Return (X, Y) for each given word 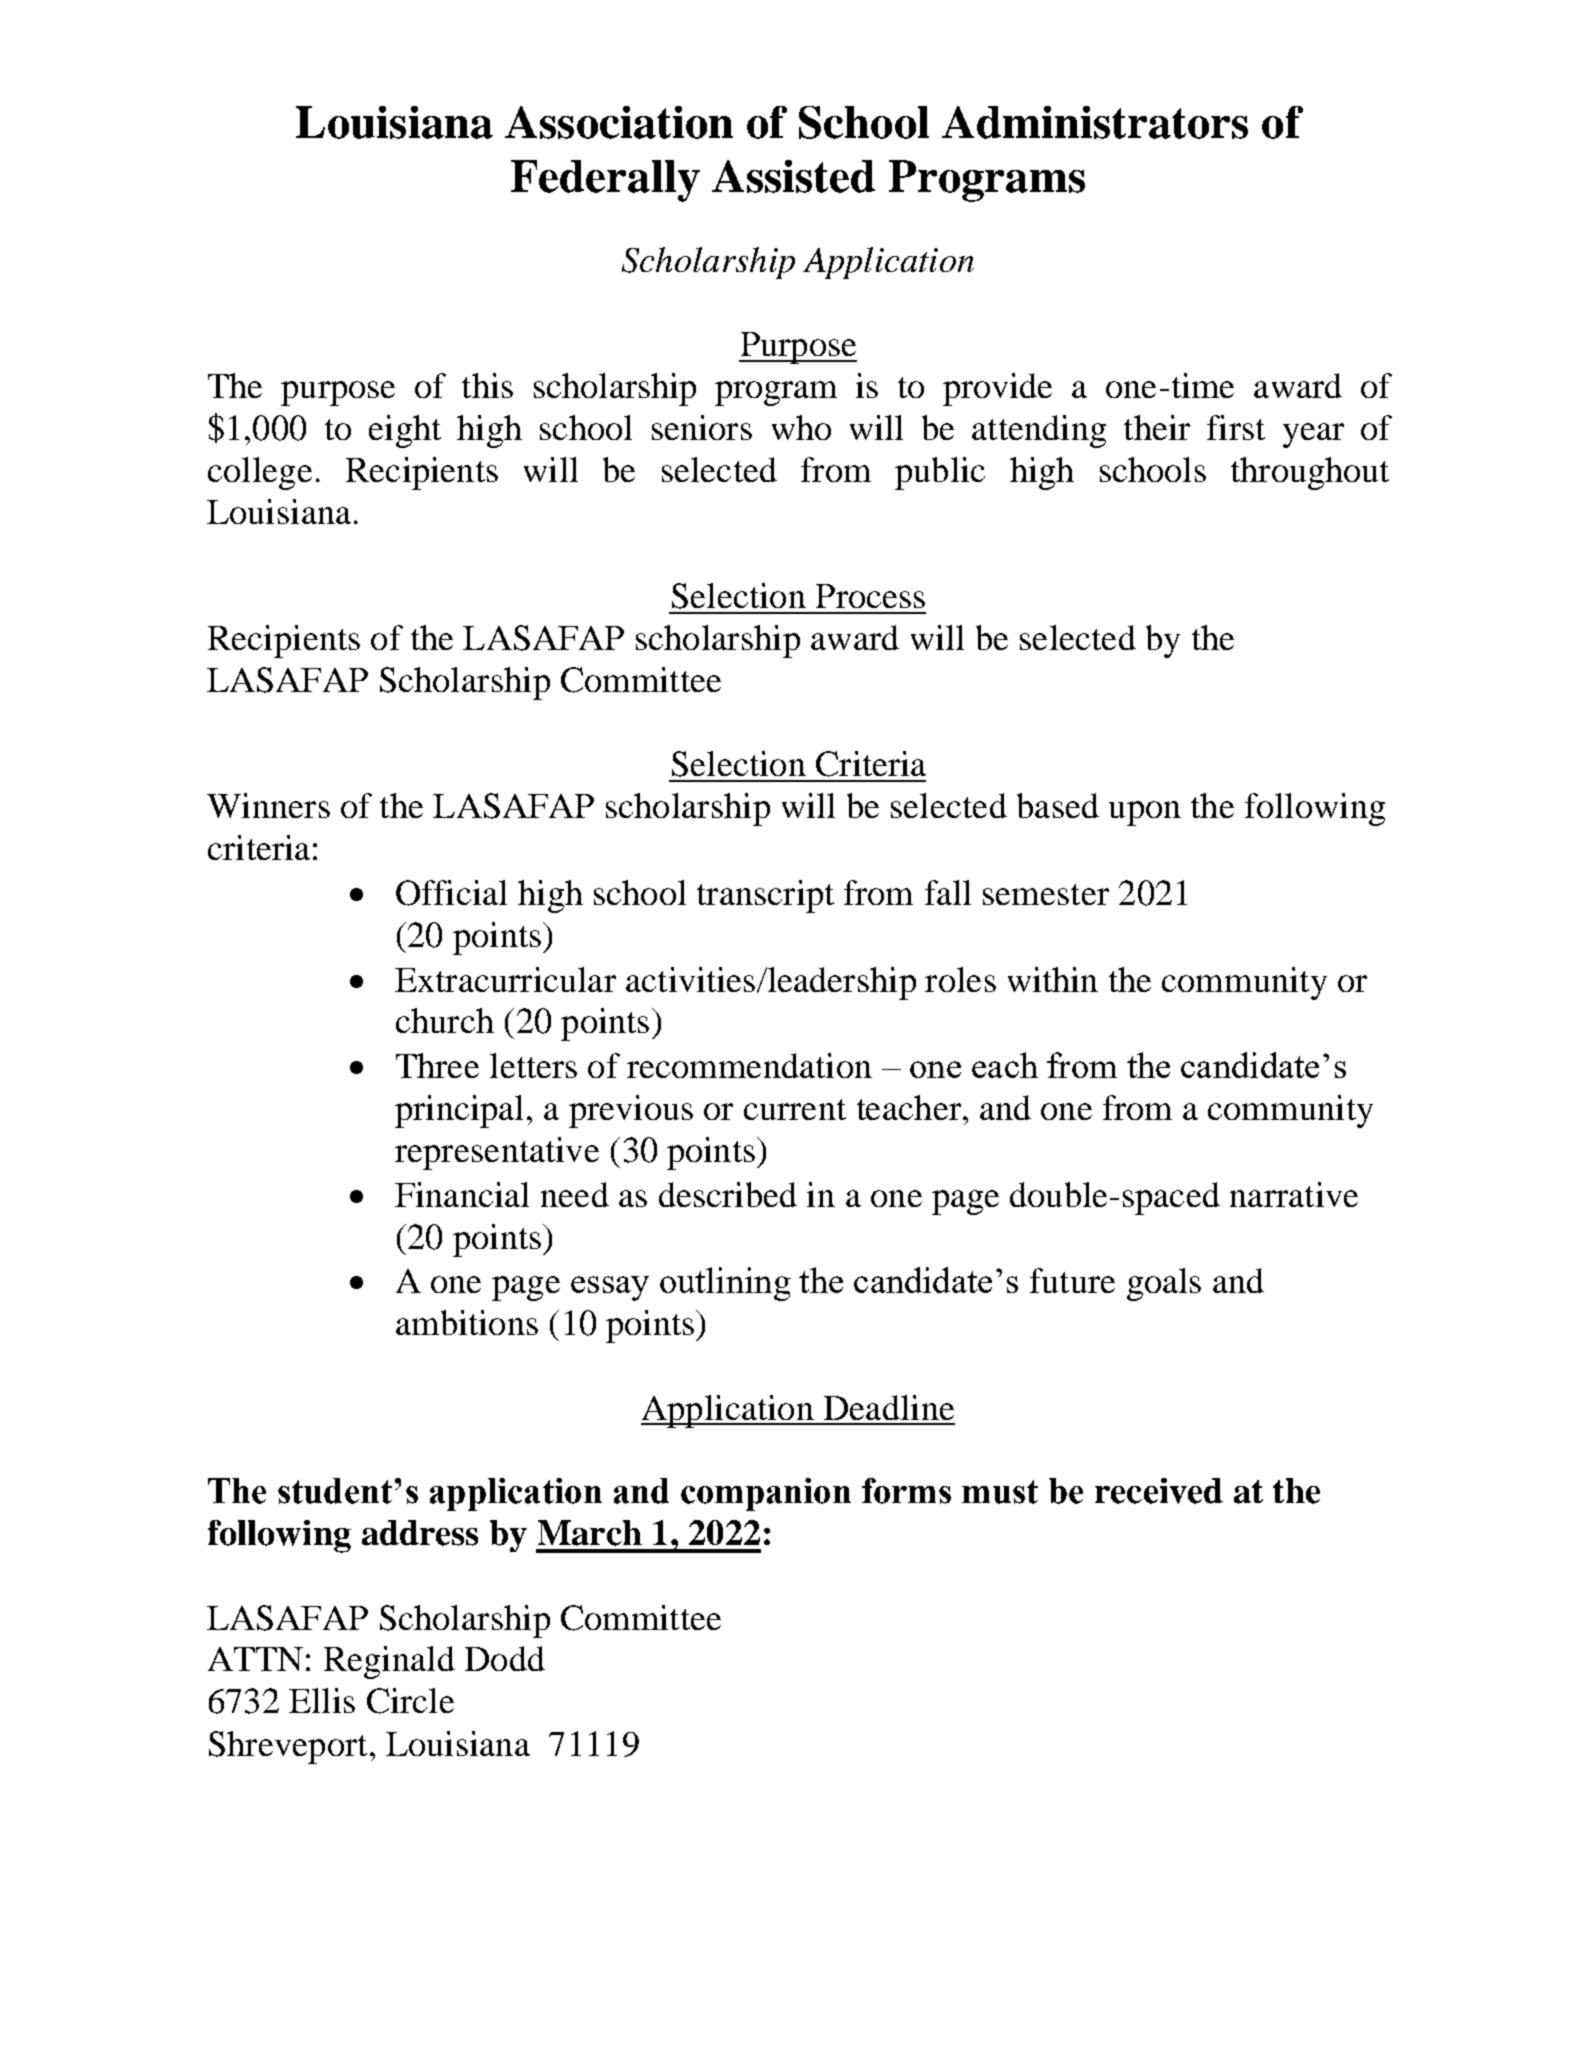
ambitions (467, 1322)
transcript (765, 896)
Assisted (793, 176)
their (1157, 427)
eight (405, 431)
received (1159, 1491)
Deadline (889, 1407)
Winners (268, 805)
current (795, 1109)
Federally (605, 181)
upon (1145, 813)
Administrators (1095, 122)
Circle (410, 1701)
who (801, 427)
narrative (1294, 1194)
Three (437, 1065)
